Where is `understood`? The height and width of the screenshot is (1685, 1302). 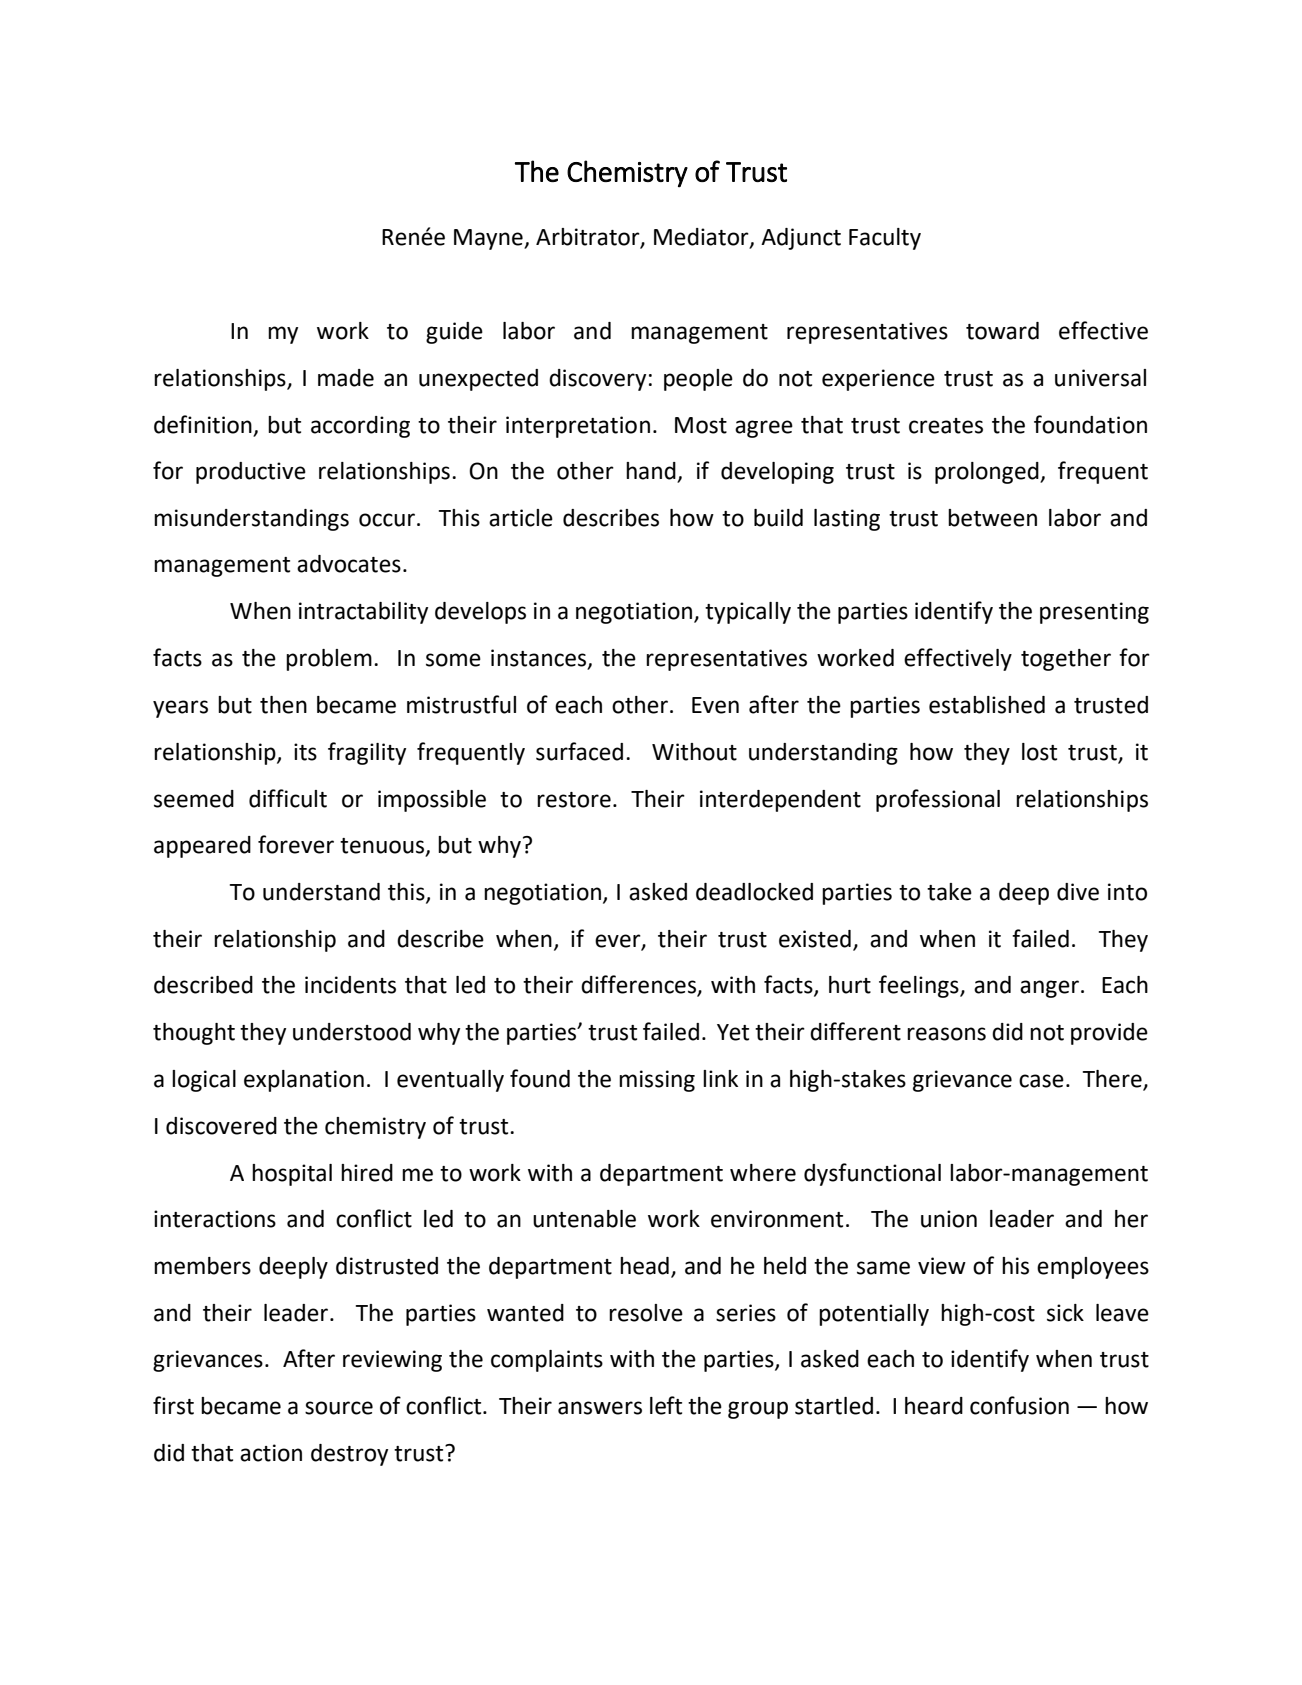 understood is located at coordinates (352, 1032).
